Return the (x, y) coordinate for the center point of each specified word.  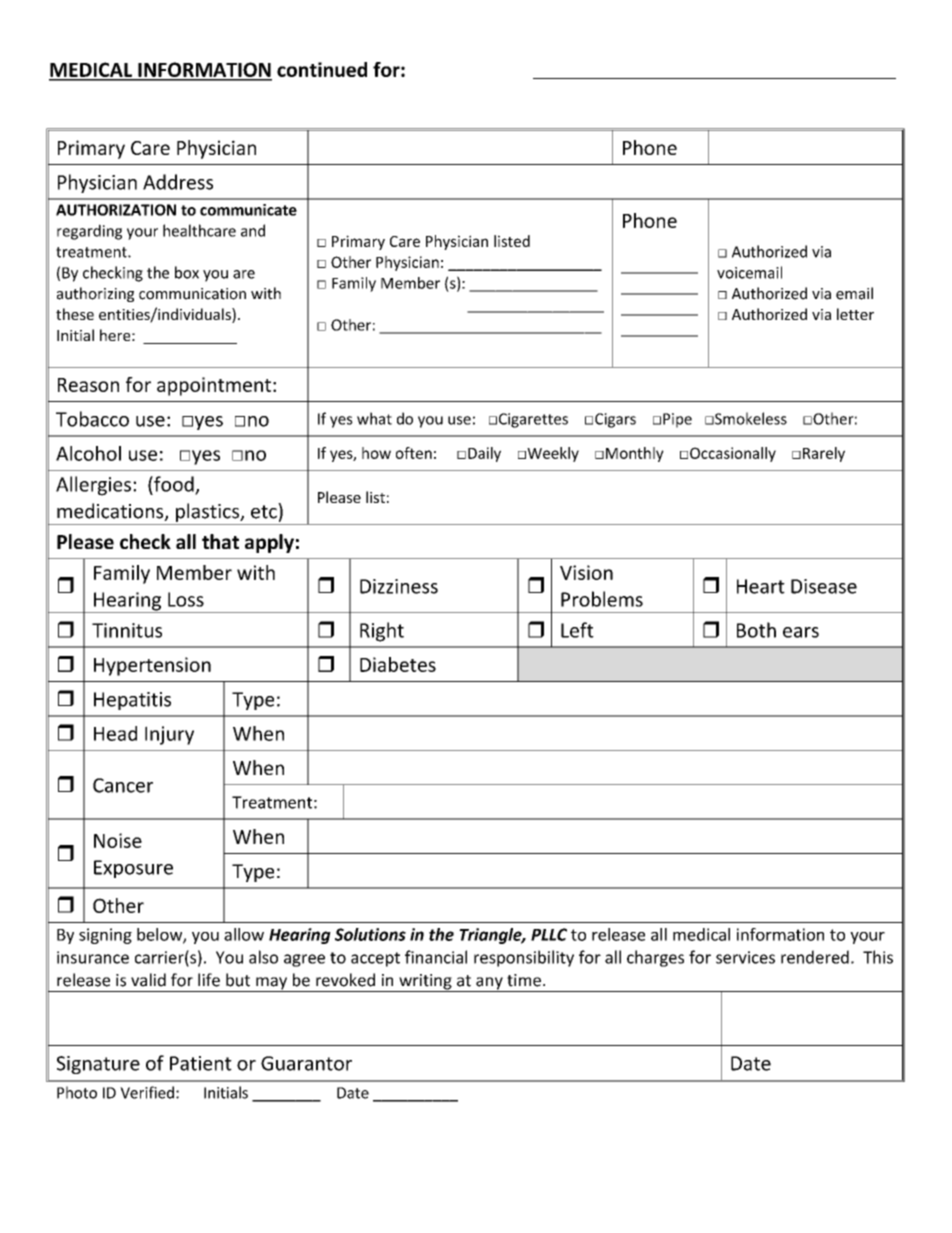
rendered (815, 957)
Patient (201, 1063)
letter (855, 314)
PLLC (549, 934)
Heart (761, 586)
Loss (186, 599)
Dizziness (399, 586)
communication (192, 294)
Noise (118, 840)
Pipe (677, 420)
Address (178, 182)
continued (322, 69)
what (374, 418)
